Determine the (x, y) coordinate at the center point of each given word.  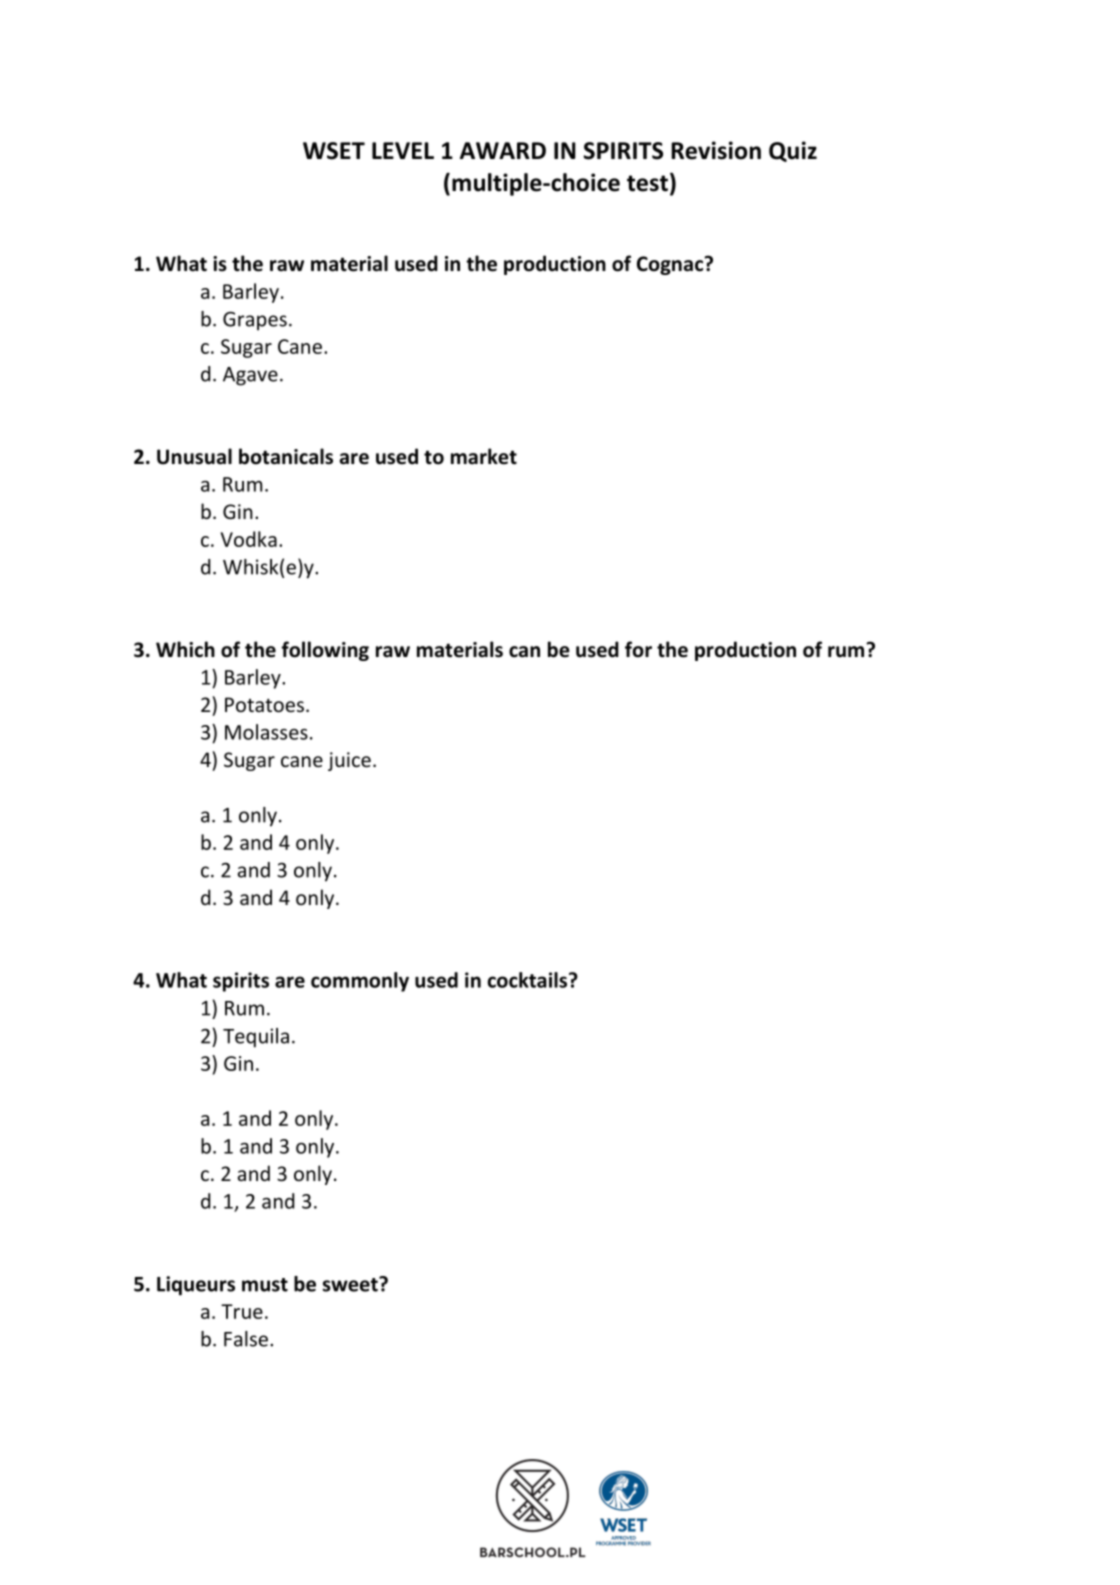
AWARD (503, 150)
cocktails (529, 980)
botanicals (286, 456)
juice (349, 761)
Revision (716, 150)
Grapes (255, 321)
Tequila (256, 1038)
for (638, 649)
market (484, 456)
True (242, 1311)
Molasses (266, 732)
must (265, 1285)
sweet (351, 1284)
